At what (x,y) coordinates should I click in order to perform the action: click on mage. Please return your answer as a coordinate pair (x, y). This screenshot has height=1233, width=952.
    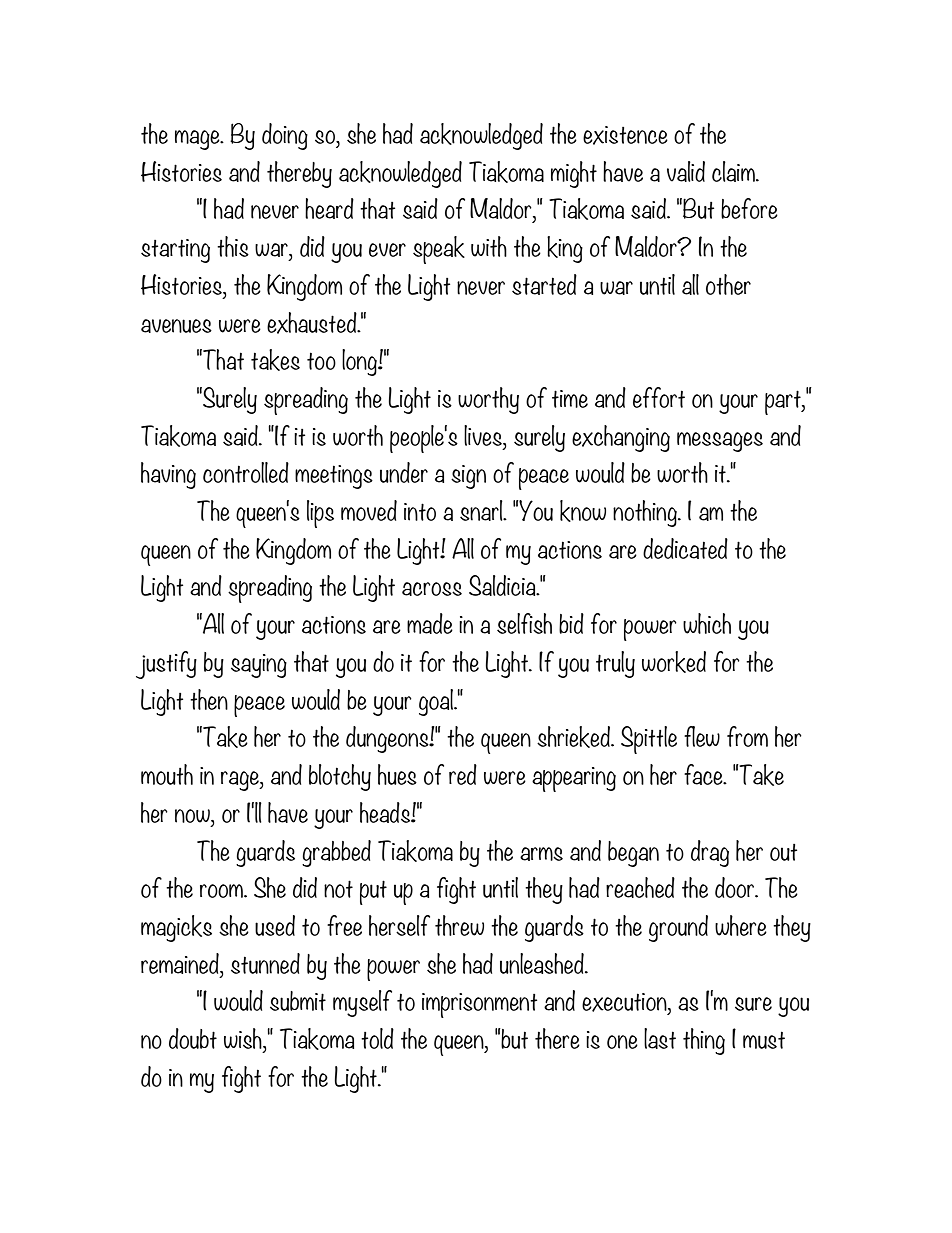
    Looking at the image, I should click on (198, 140).
